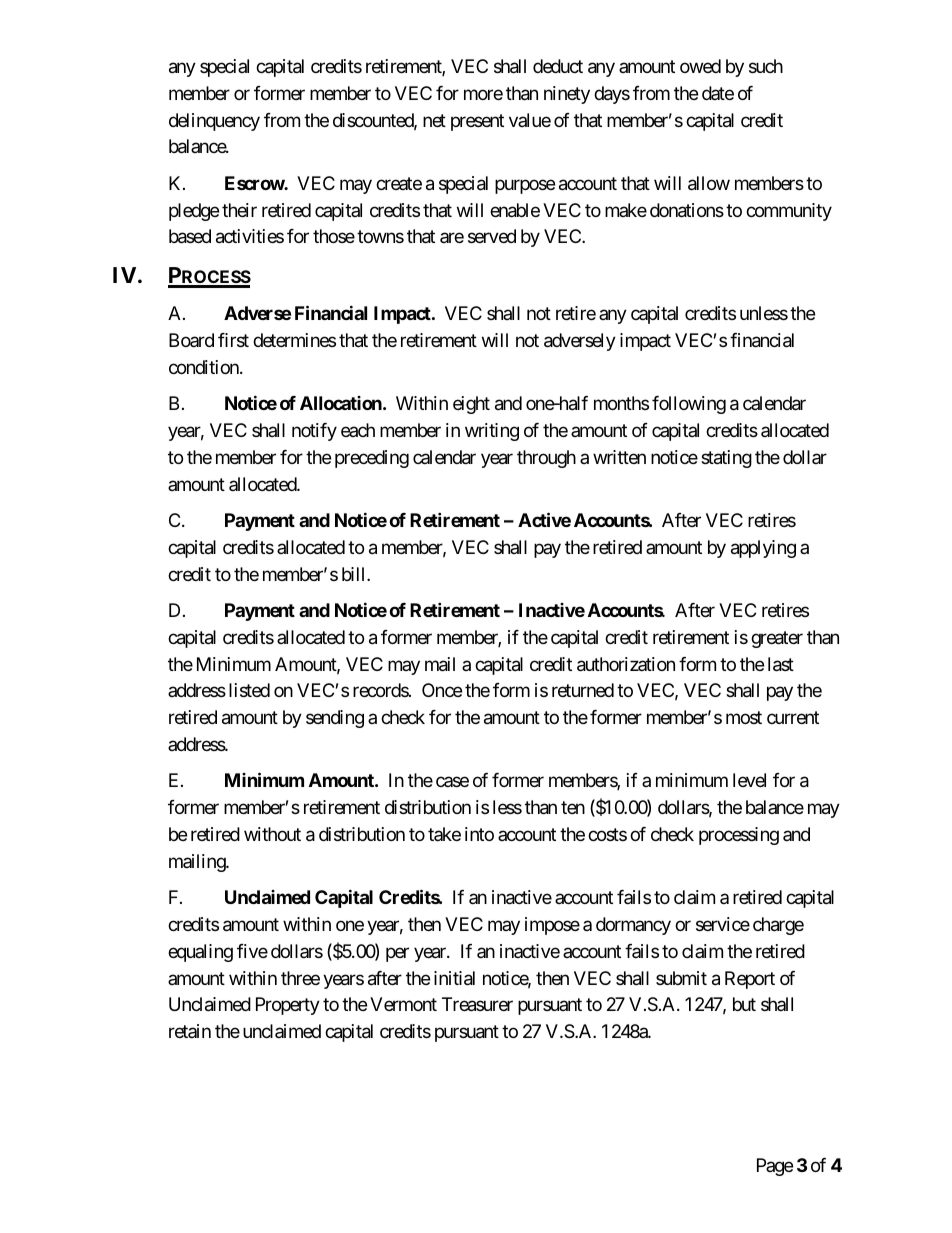 This screenshot has width=952, height=1233. What do you see at coordinates (471, 405) in the screenshot?
I see `eight` at bounding box center [471, 405].
